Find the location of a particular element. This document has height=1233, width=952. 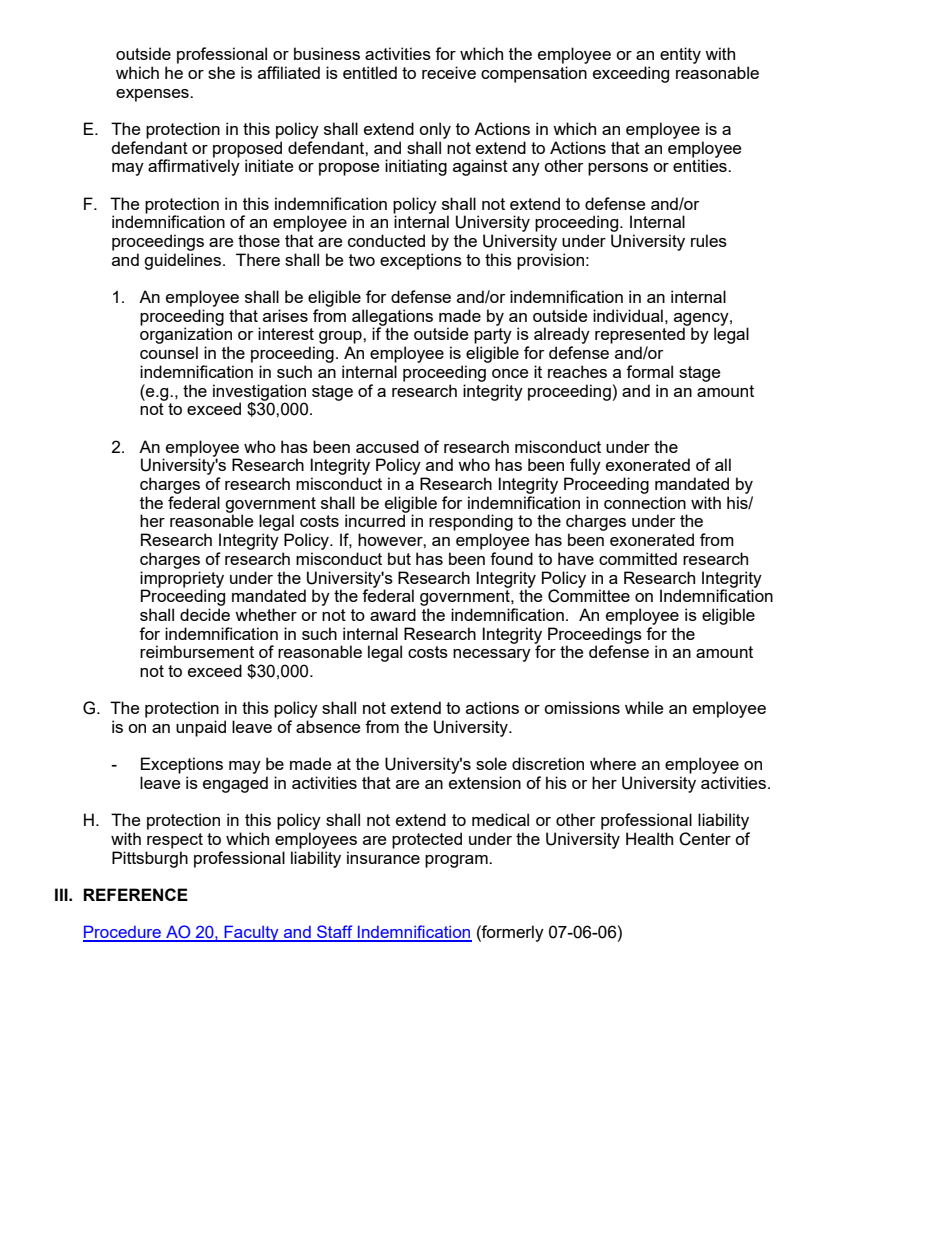

Health is located at coordinates (649, 838).
